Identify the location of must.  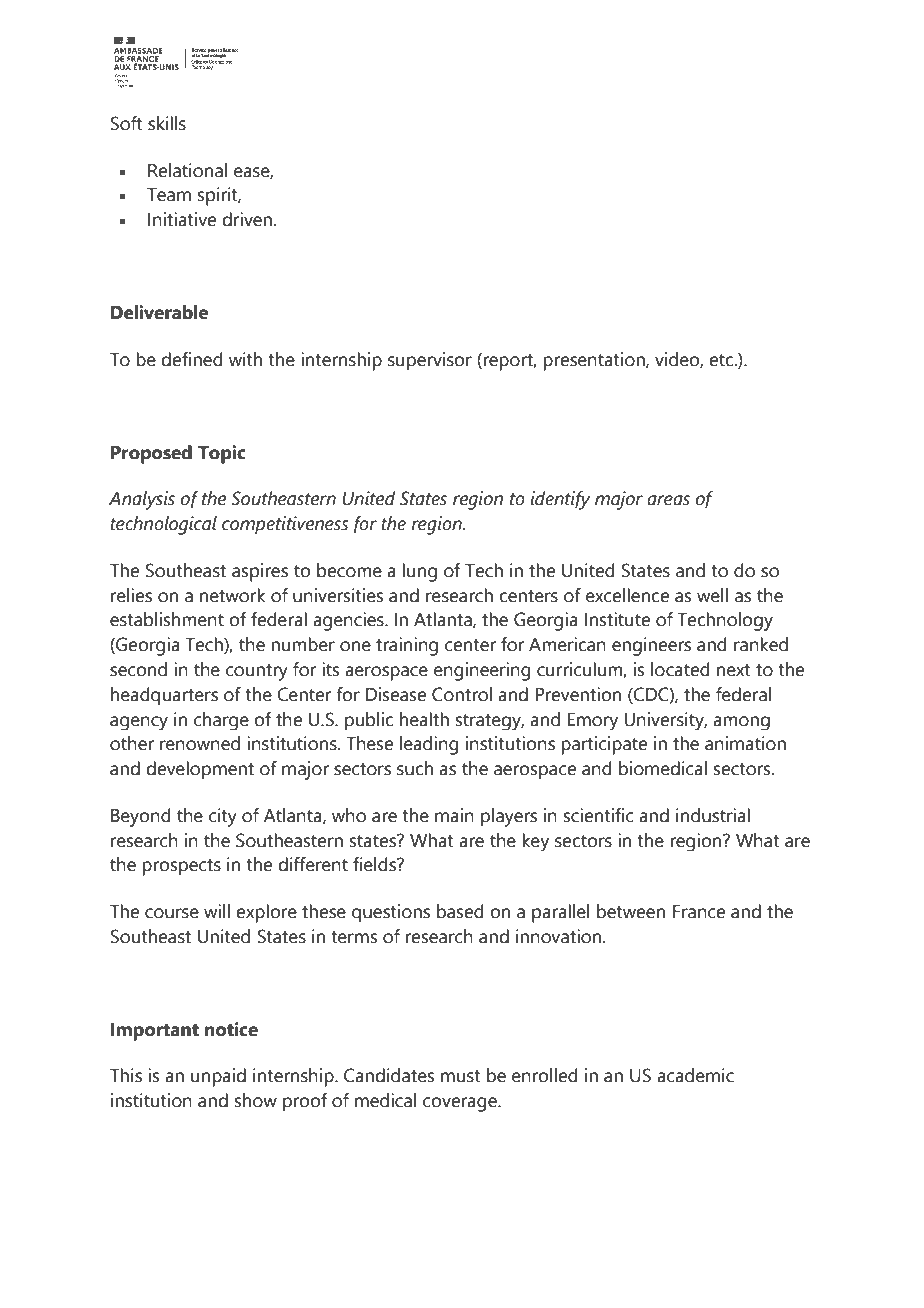
(461, 1076).
